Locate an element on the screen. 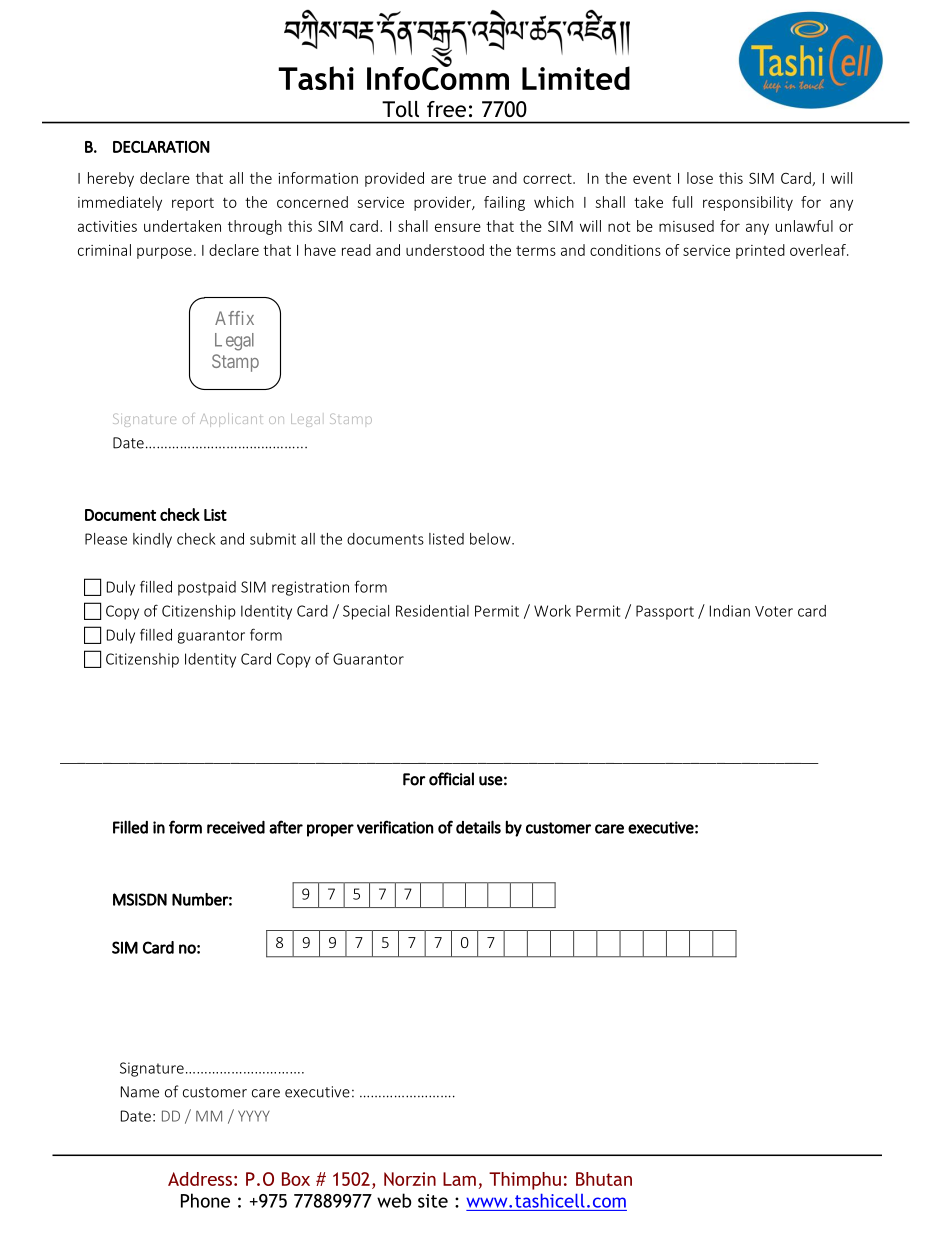  printed is located at coordinates (760, 251).
